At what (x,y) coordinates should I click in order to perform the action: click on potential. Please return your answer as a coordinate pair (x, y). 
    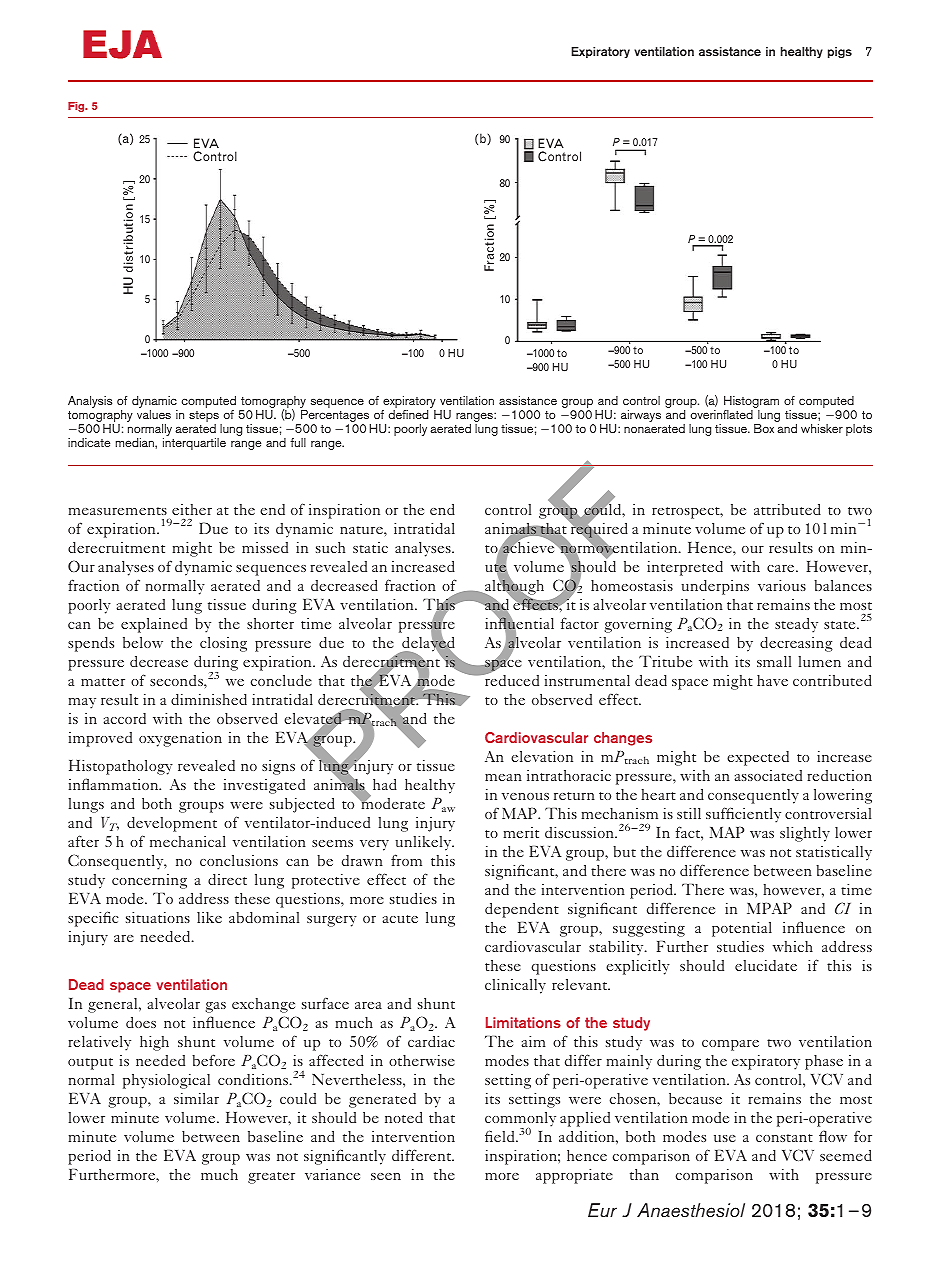
    Looking at the image, I should click on (742, 929).
